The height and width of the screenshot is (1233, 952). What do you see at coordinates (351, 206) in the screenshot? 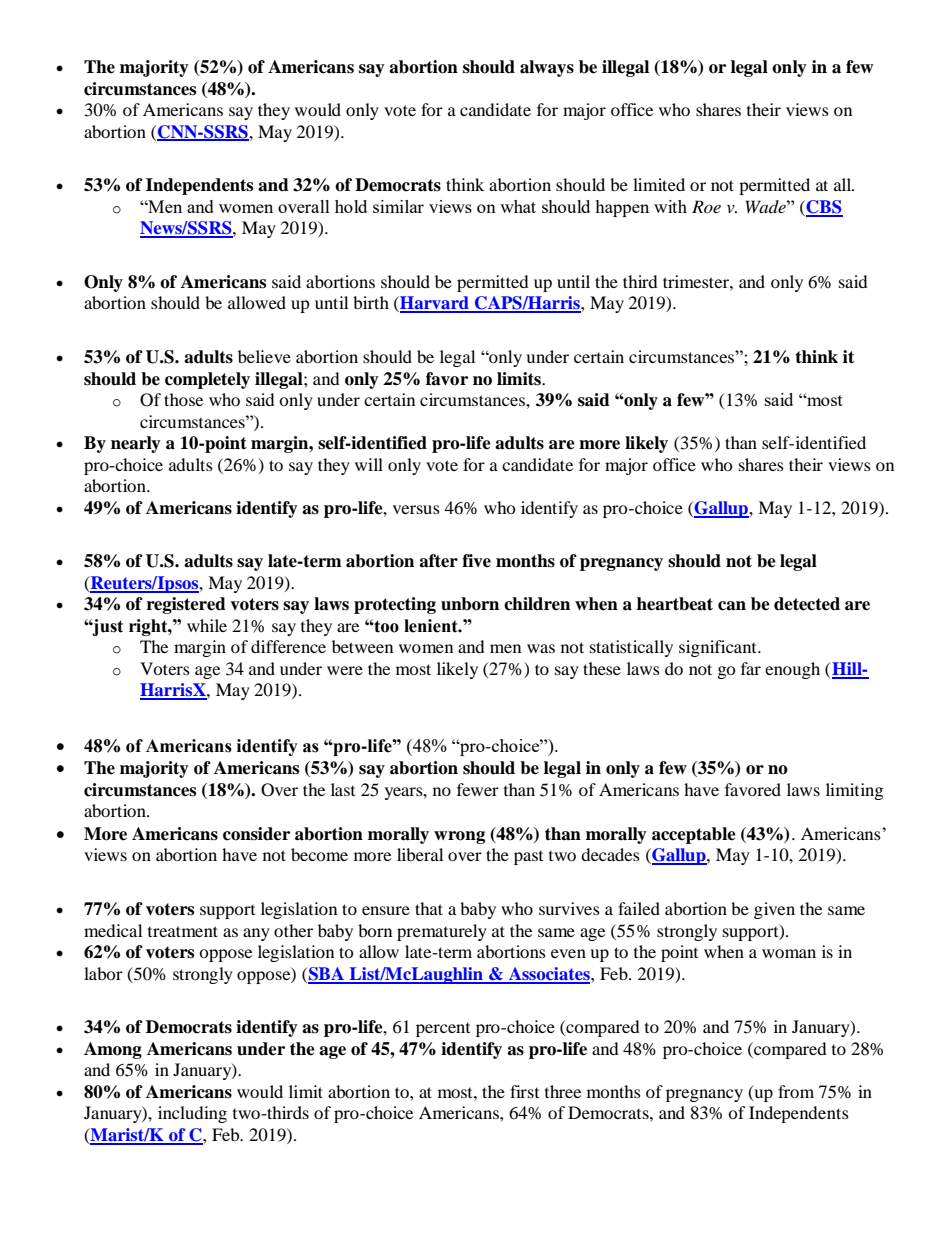
I see `hold` at bounding box center [351, 206].
